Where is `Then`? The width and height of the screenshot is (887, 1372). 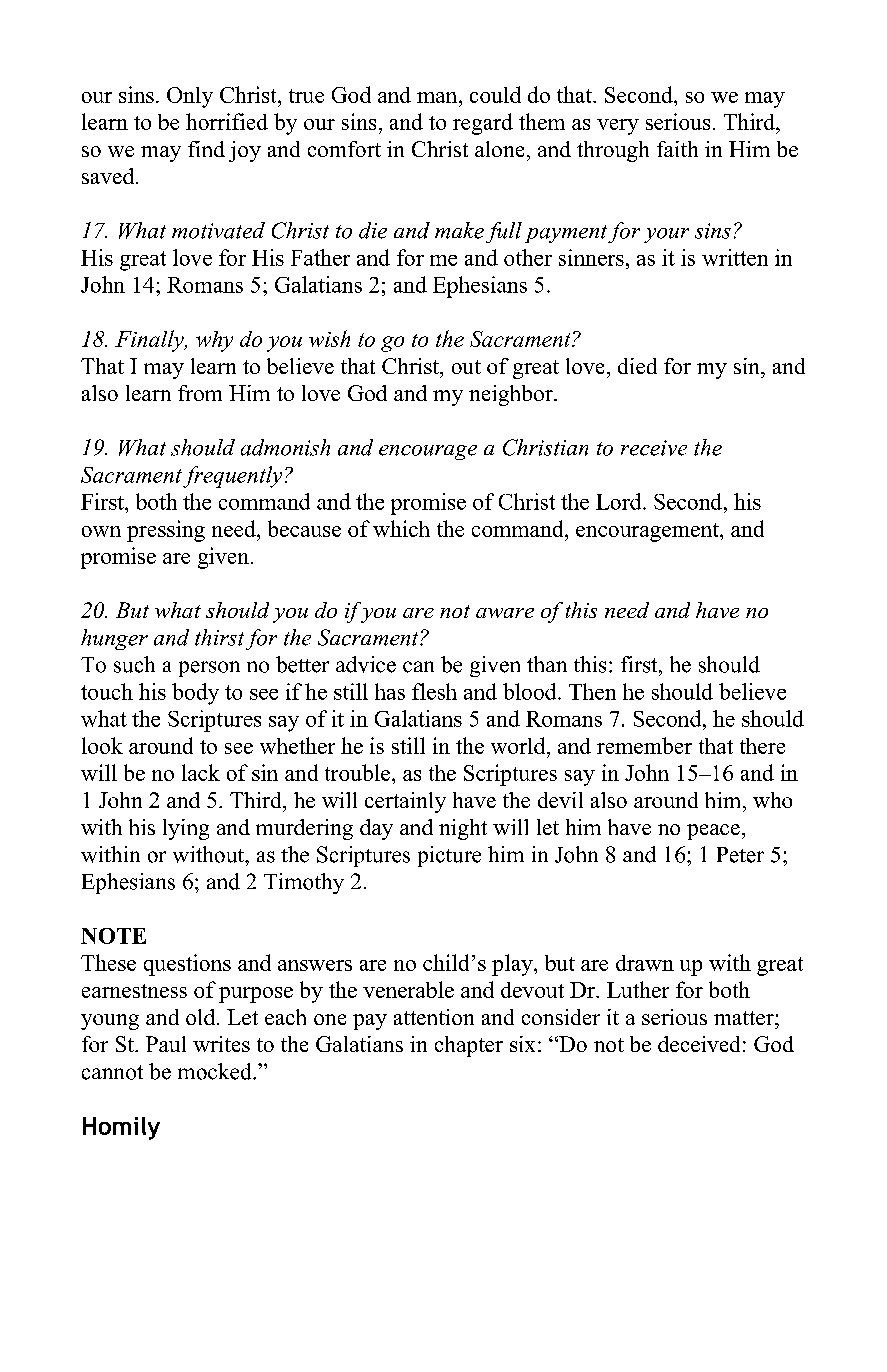 Then is located at coordinates (592, 691).
